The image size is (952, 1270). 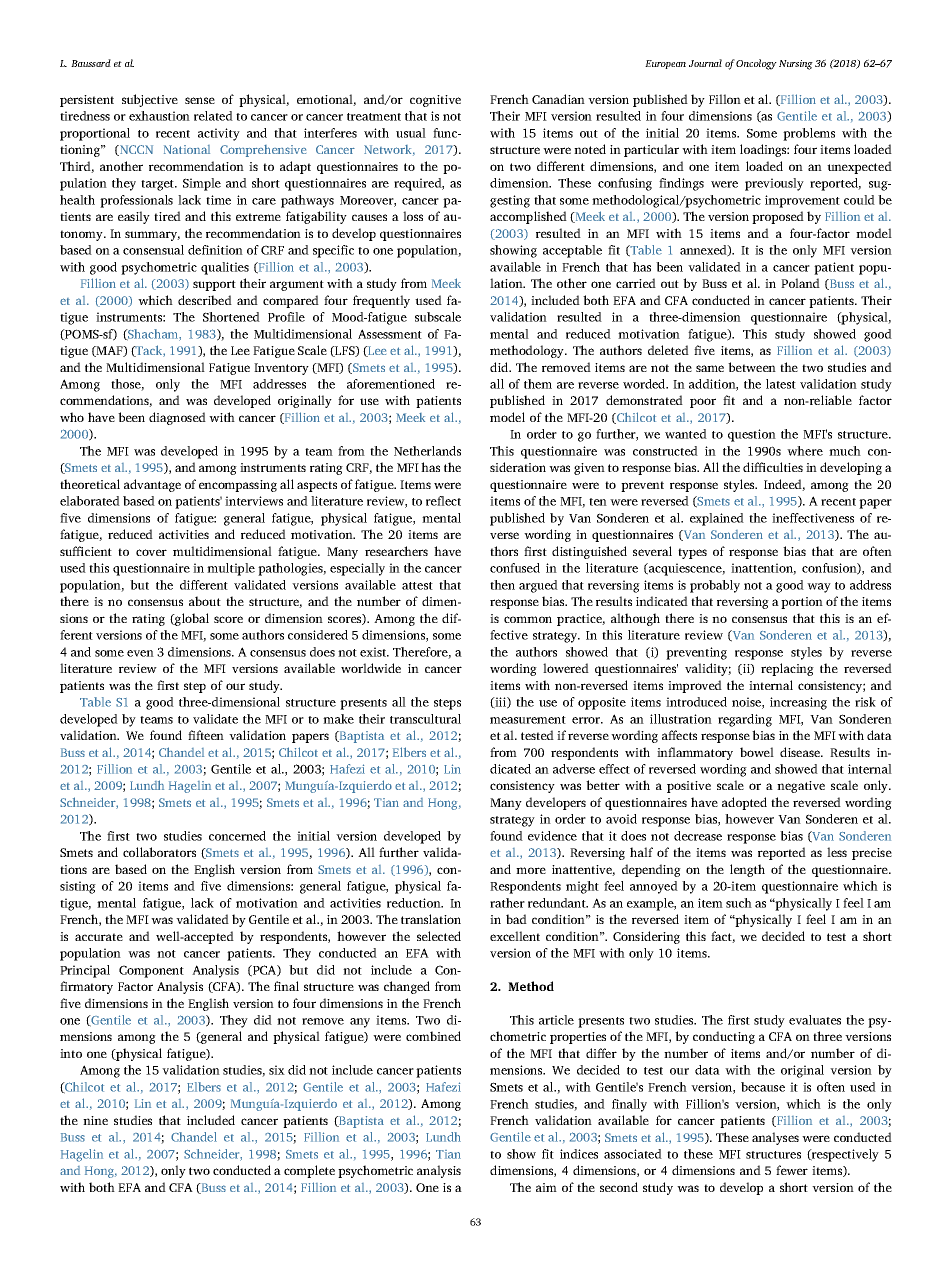 What do you see at coordinates (159, 852) in the page?
I see `collaborators` at bounding box center [159, 852].
